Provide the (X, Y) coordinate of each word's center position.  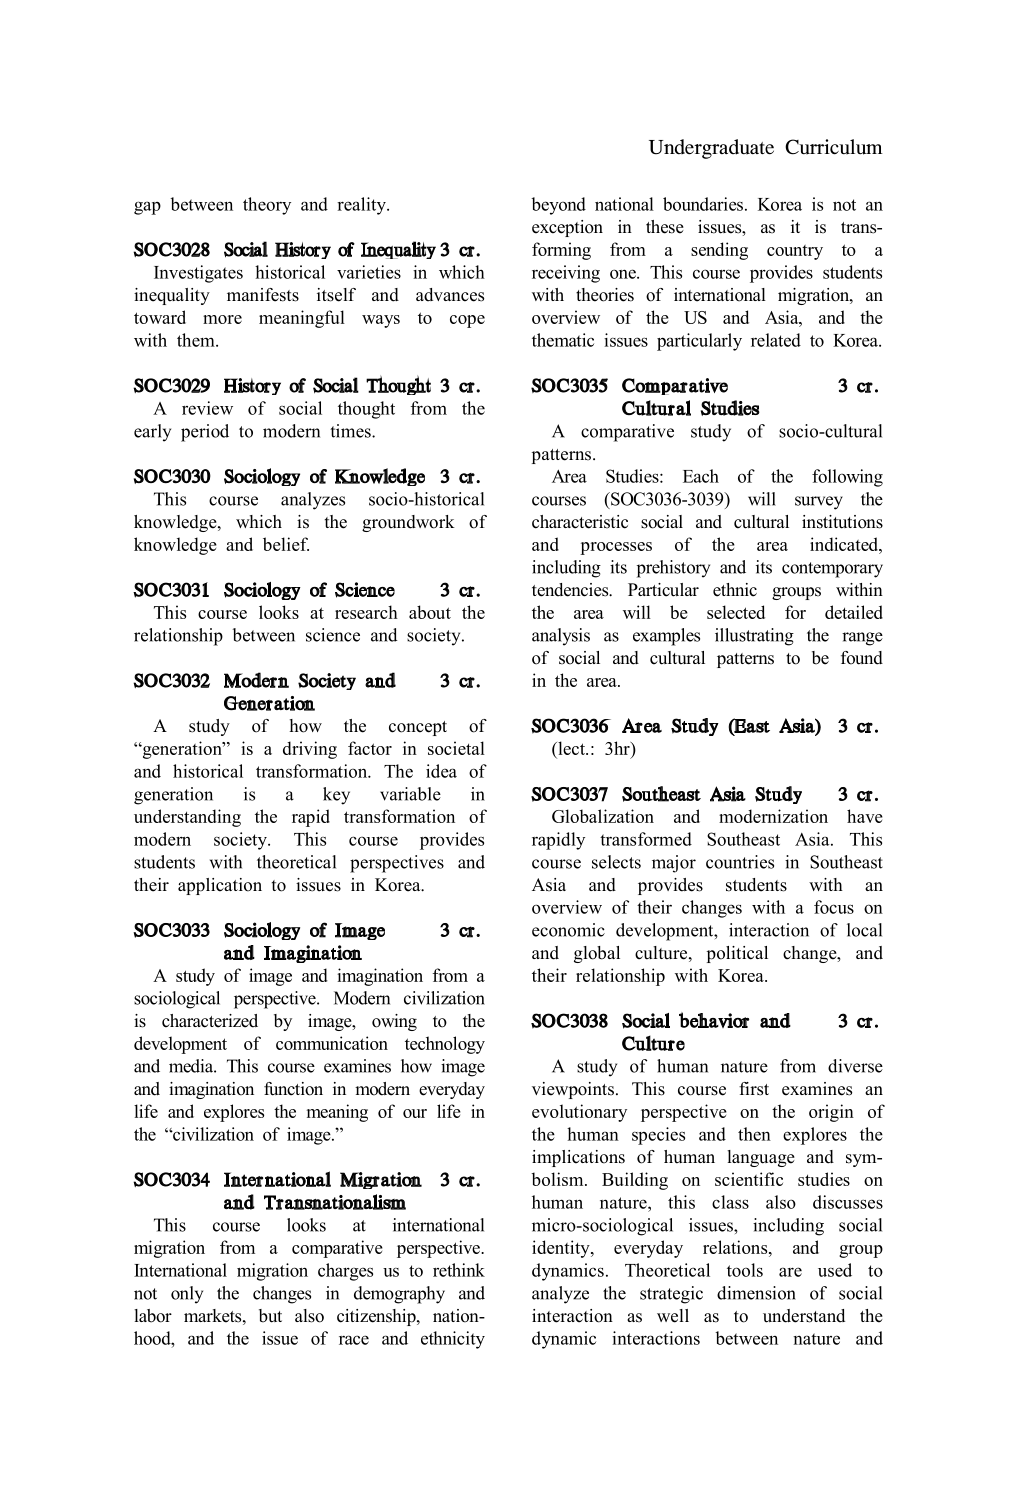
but (270, 1316)
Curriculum (834, 147)
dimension (756, 1293)
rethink (459, 1270)
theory (267, 206)
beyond (558, 206)
